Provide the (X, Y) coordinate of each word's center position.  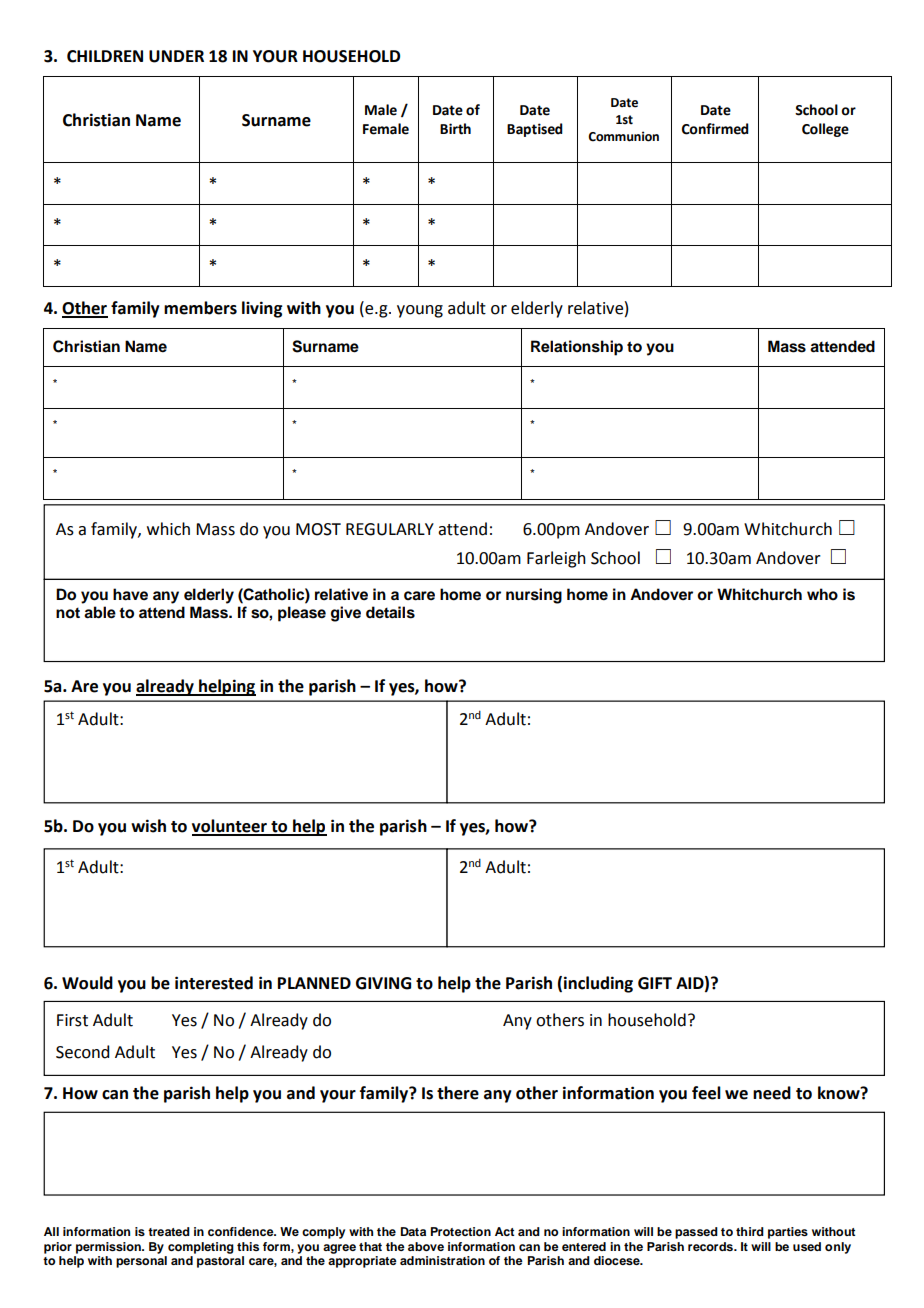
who (822, 594)
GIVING (383, 983)
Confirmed (715, 129)
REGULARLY (390, 529)
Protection (461, 1231)
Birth (455, 129)
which (168, 529)
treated (169, 1231)
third (750, 1231)
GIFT (655, 983)
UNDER (176, 56)
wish (148, 826)
